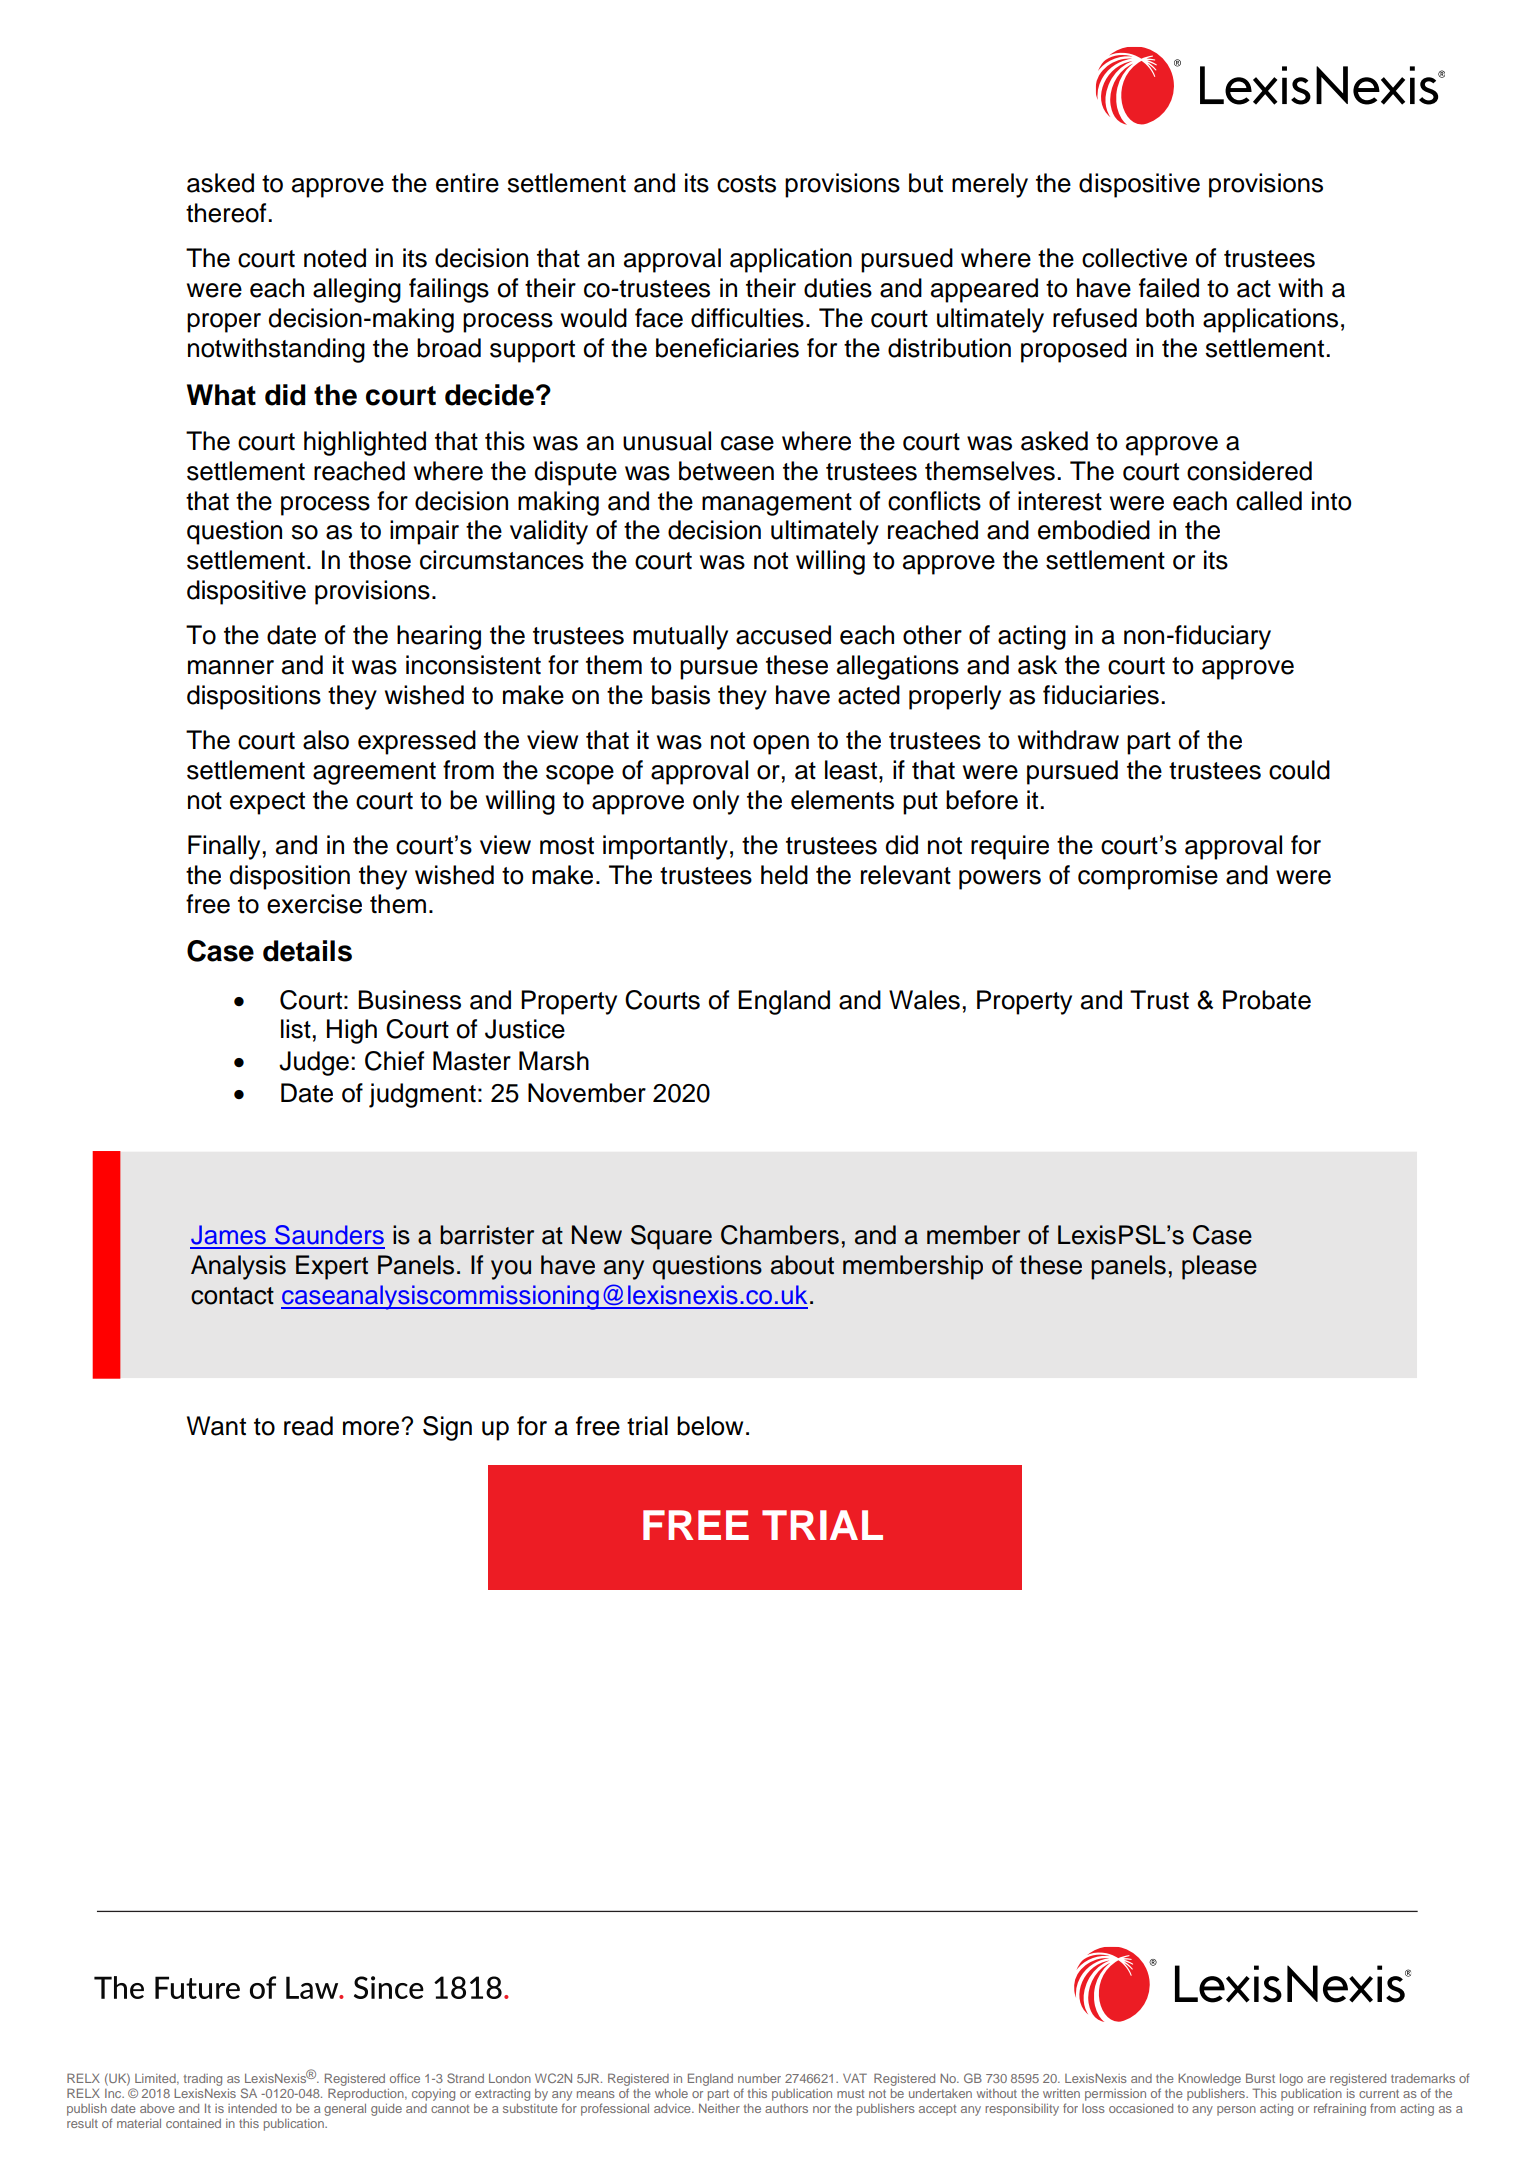  What do you see at coordinates (203, 2080) in the image?
I see `trading` at bounding box center [203, 2080].
